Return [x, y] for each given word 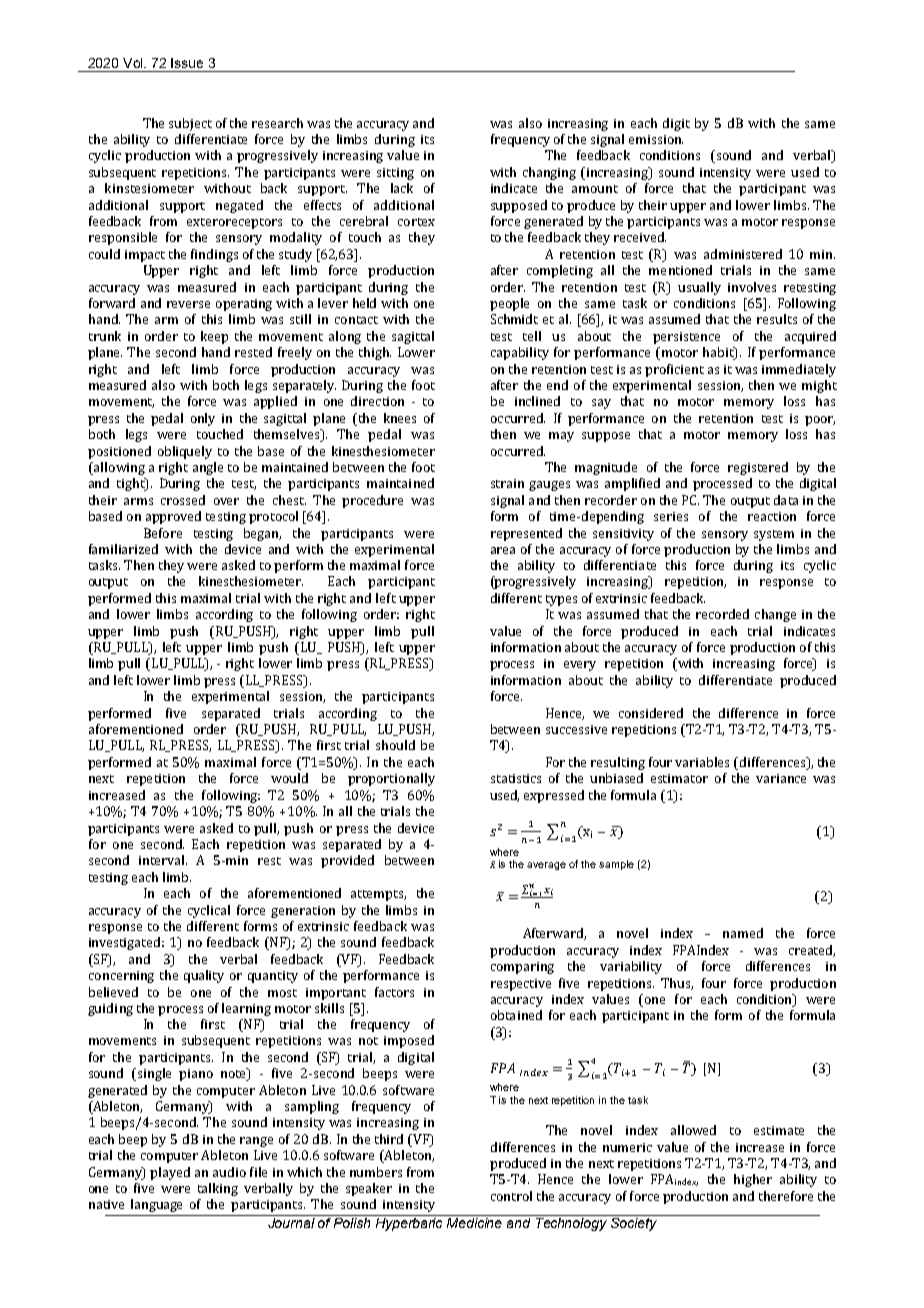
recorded [722, 614]
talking [218, 1189]
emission [656, 139]
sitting [395, 174]
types [561, 600]
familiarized [123, 549]
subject [190, 124]
